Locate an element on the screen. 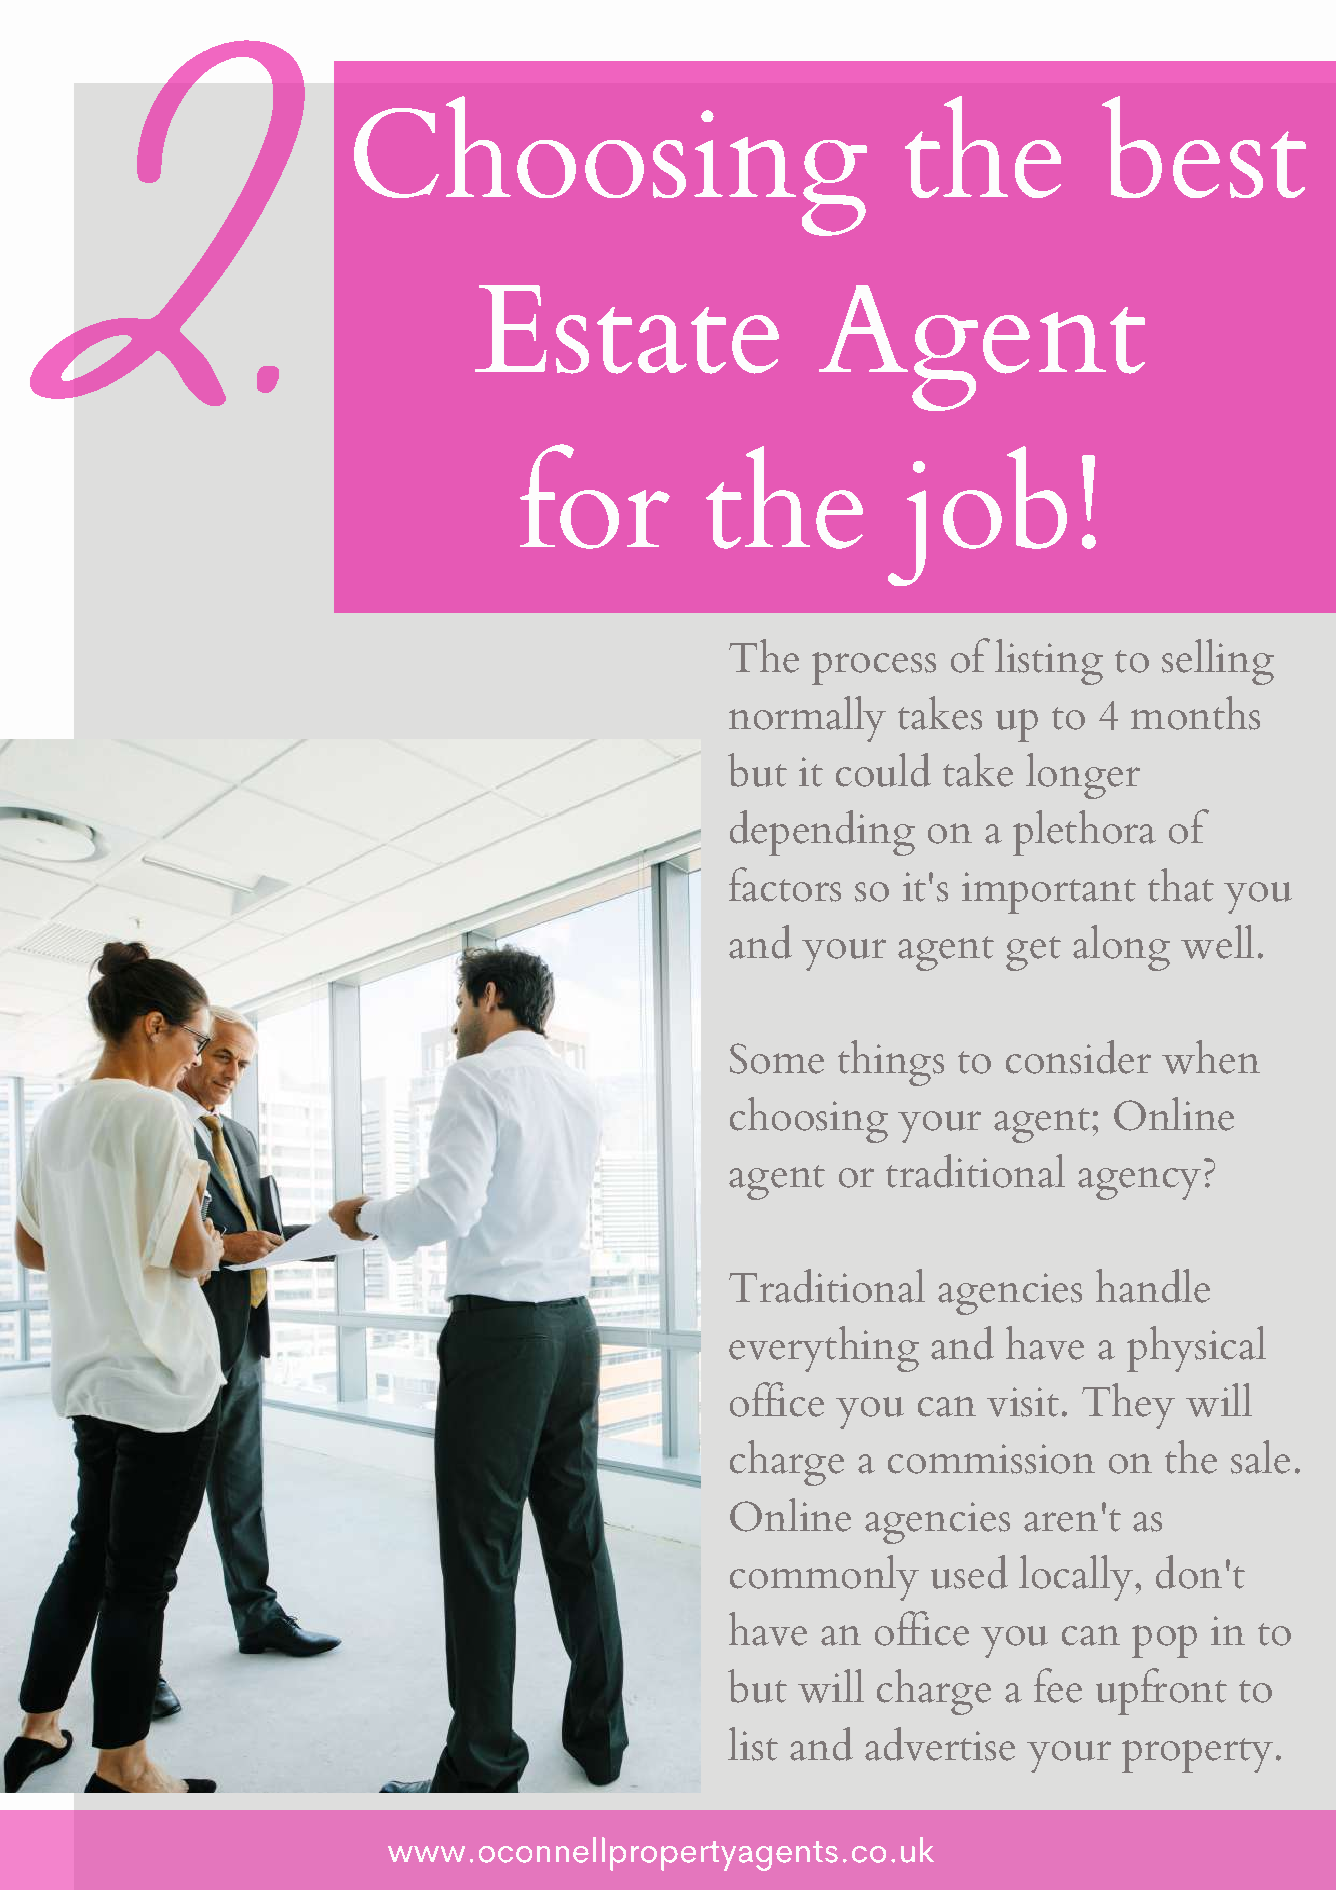 The height and width of the screenshot is (1890, 1336). Some is located at coordinates (777, 1058).
